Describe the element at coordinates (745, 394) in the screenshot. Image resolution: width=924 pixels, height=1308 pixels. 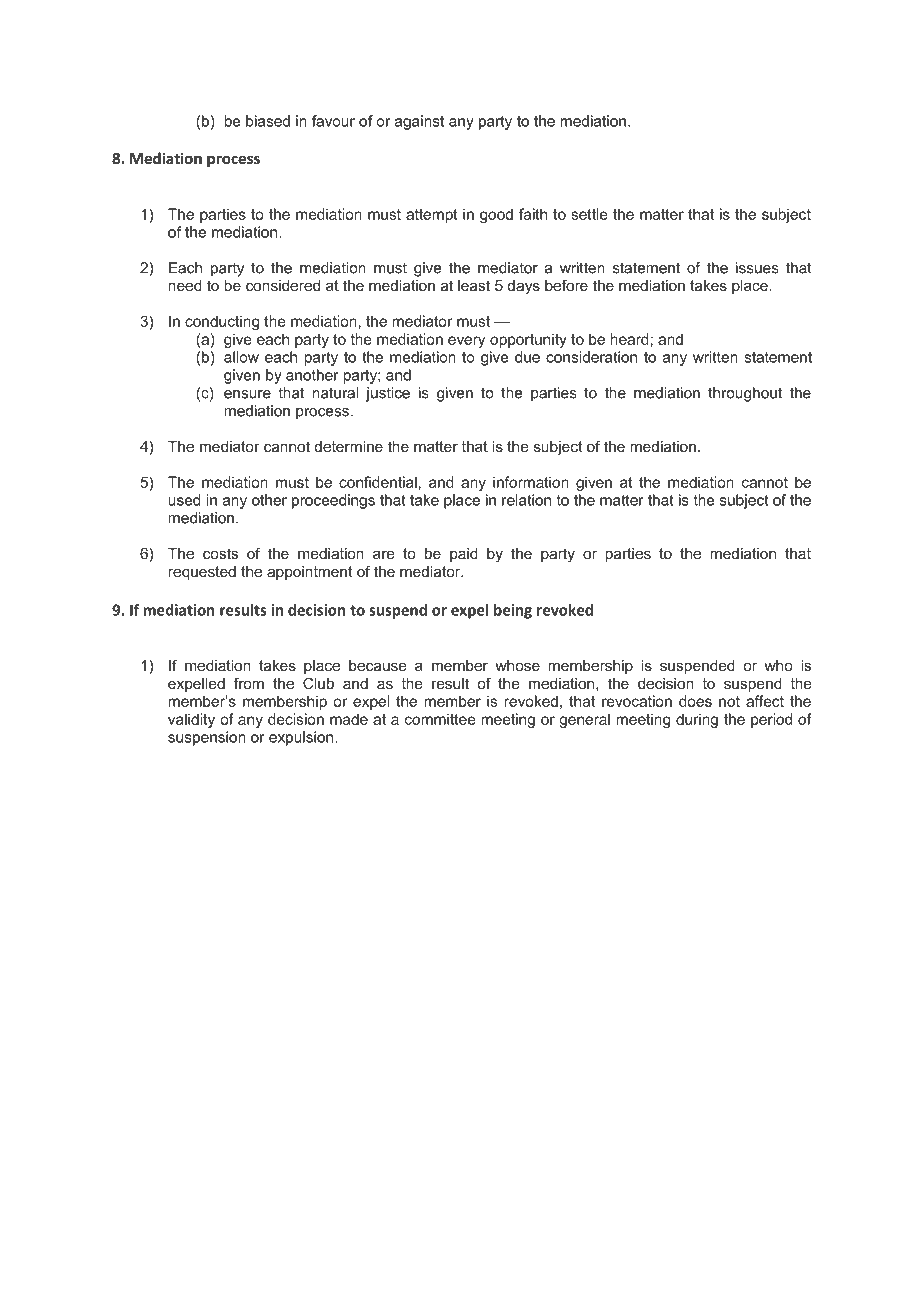
I see `throughout` at that location.
